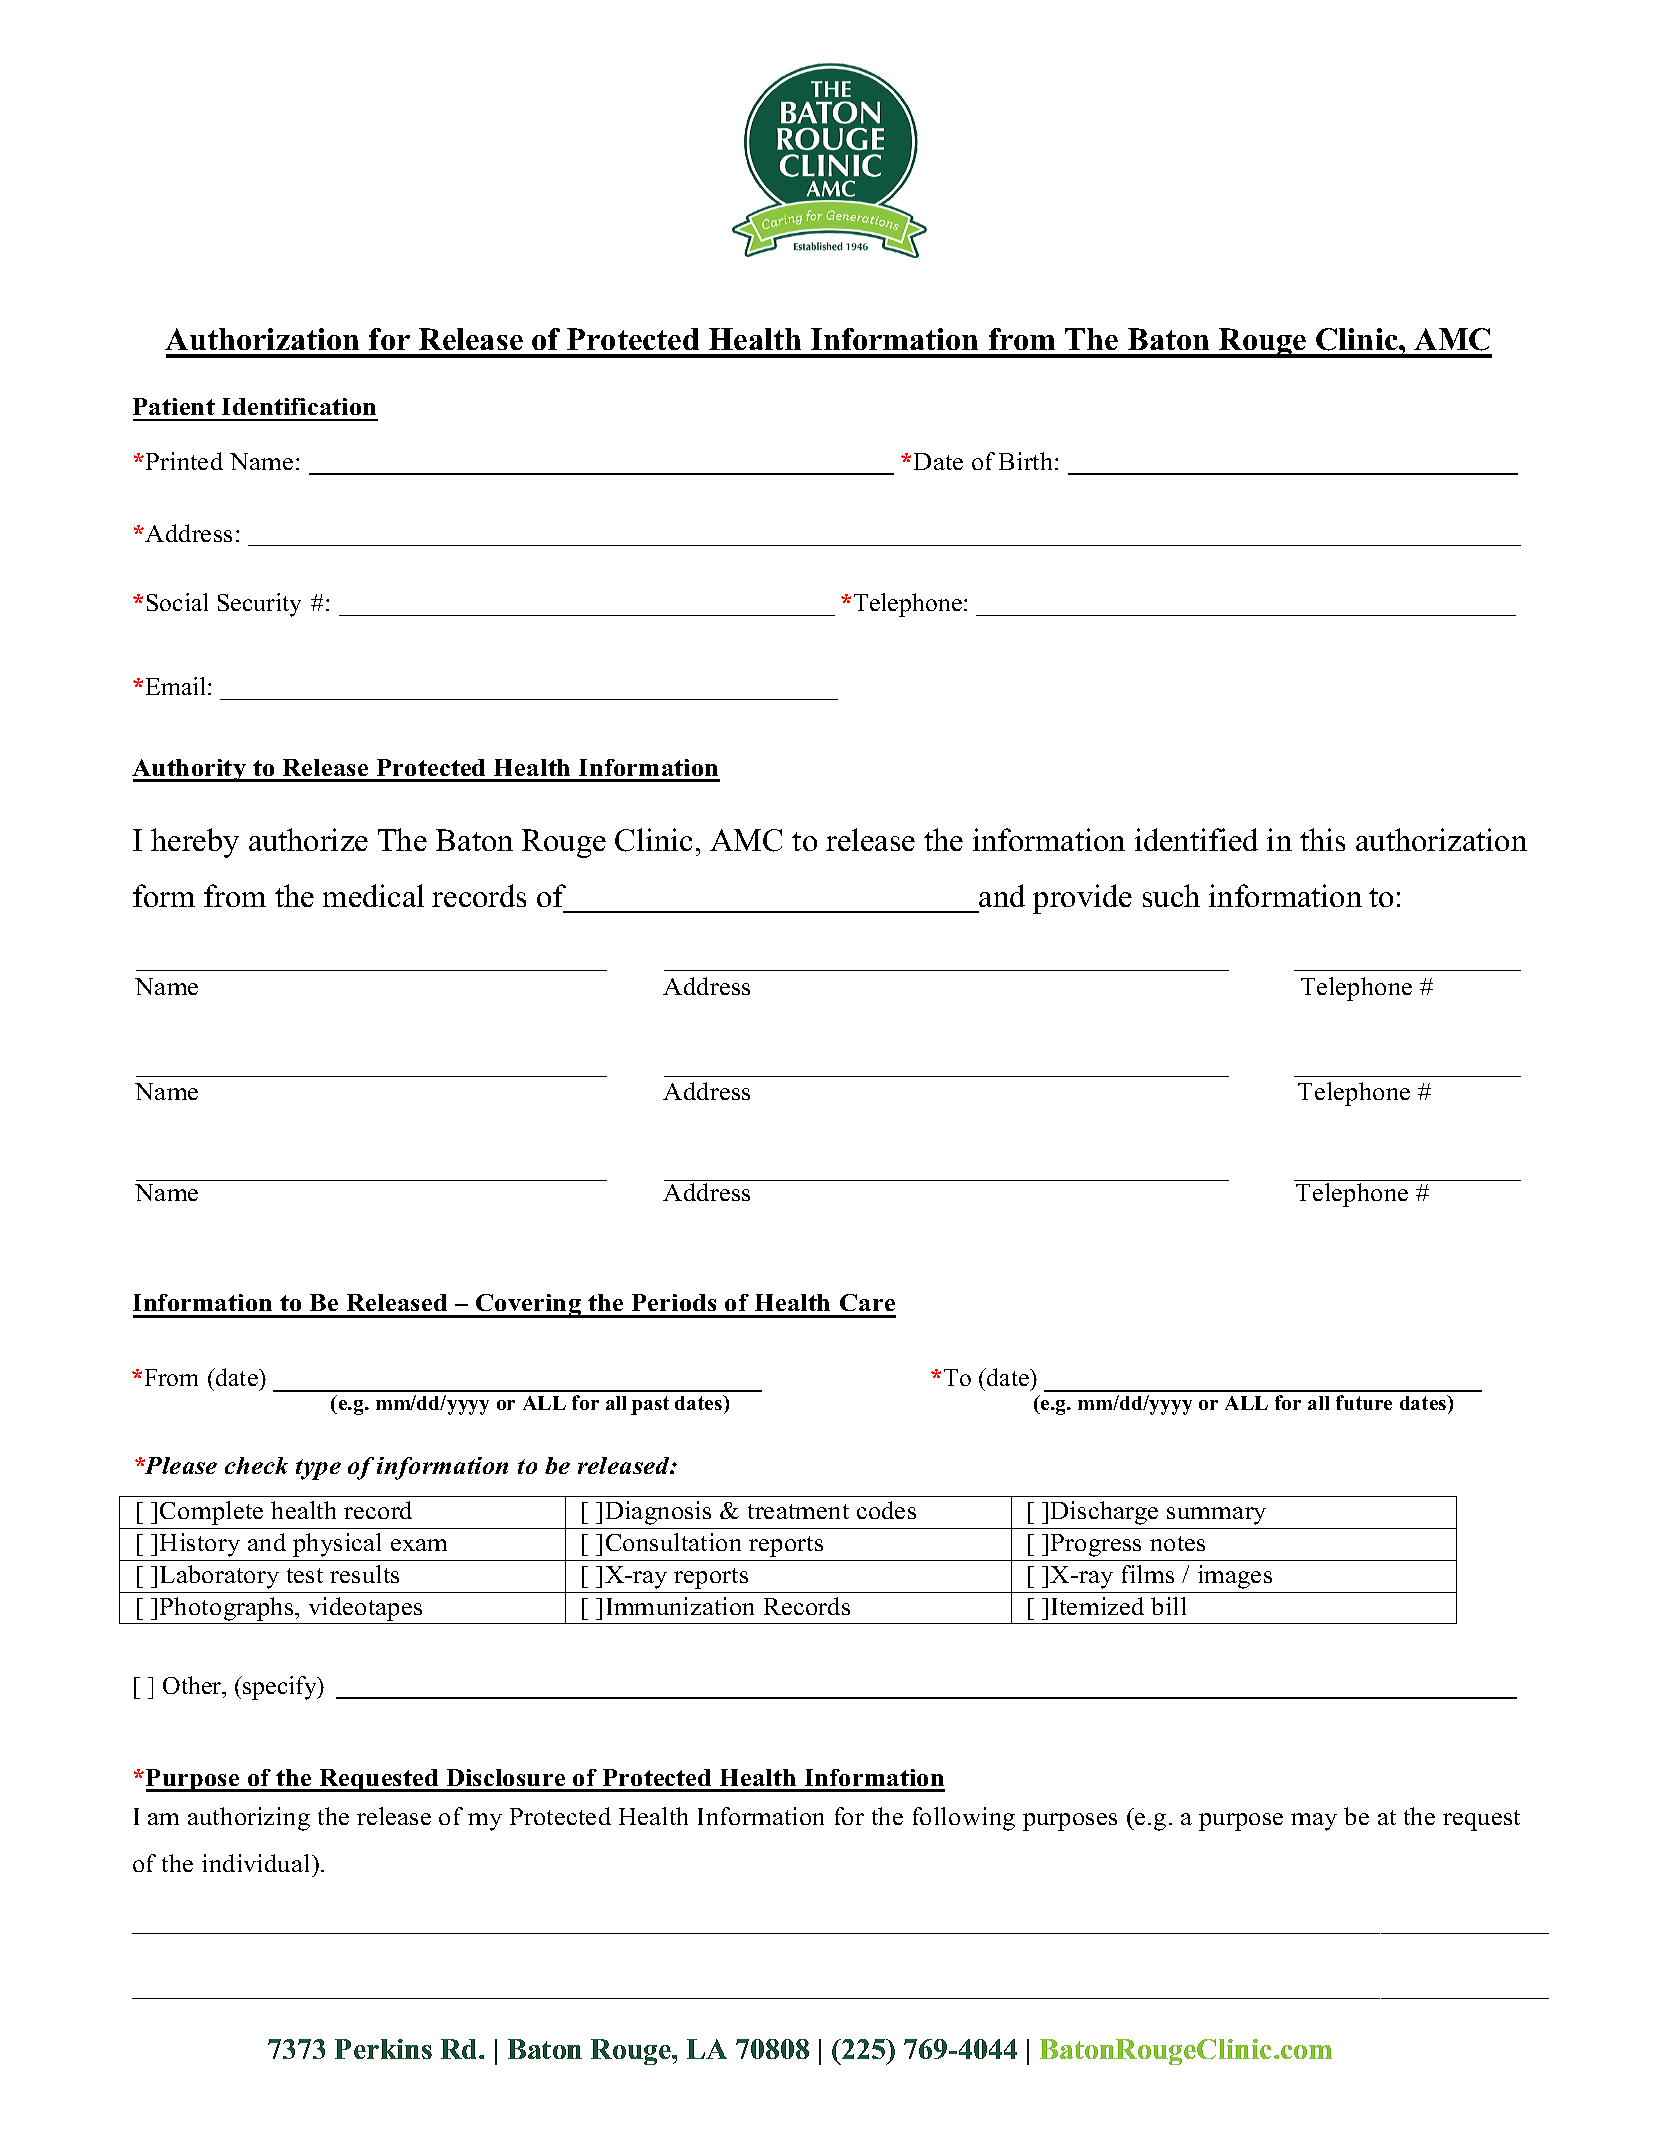 The image size is (1658, 2146). What do you see at coordinates (383, 2049) in the screenshot?
I see `Perkins` at bounding box center [383, 2049].
